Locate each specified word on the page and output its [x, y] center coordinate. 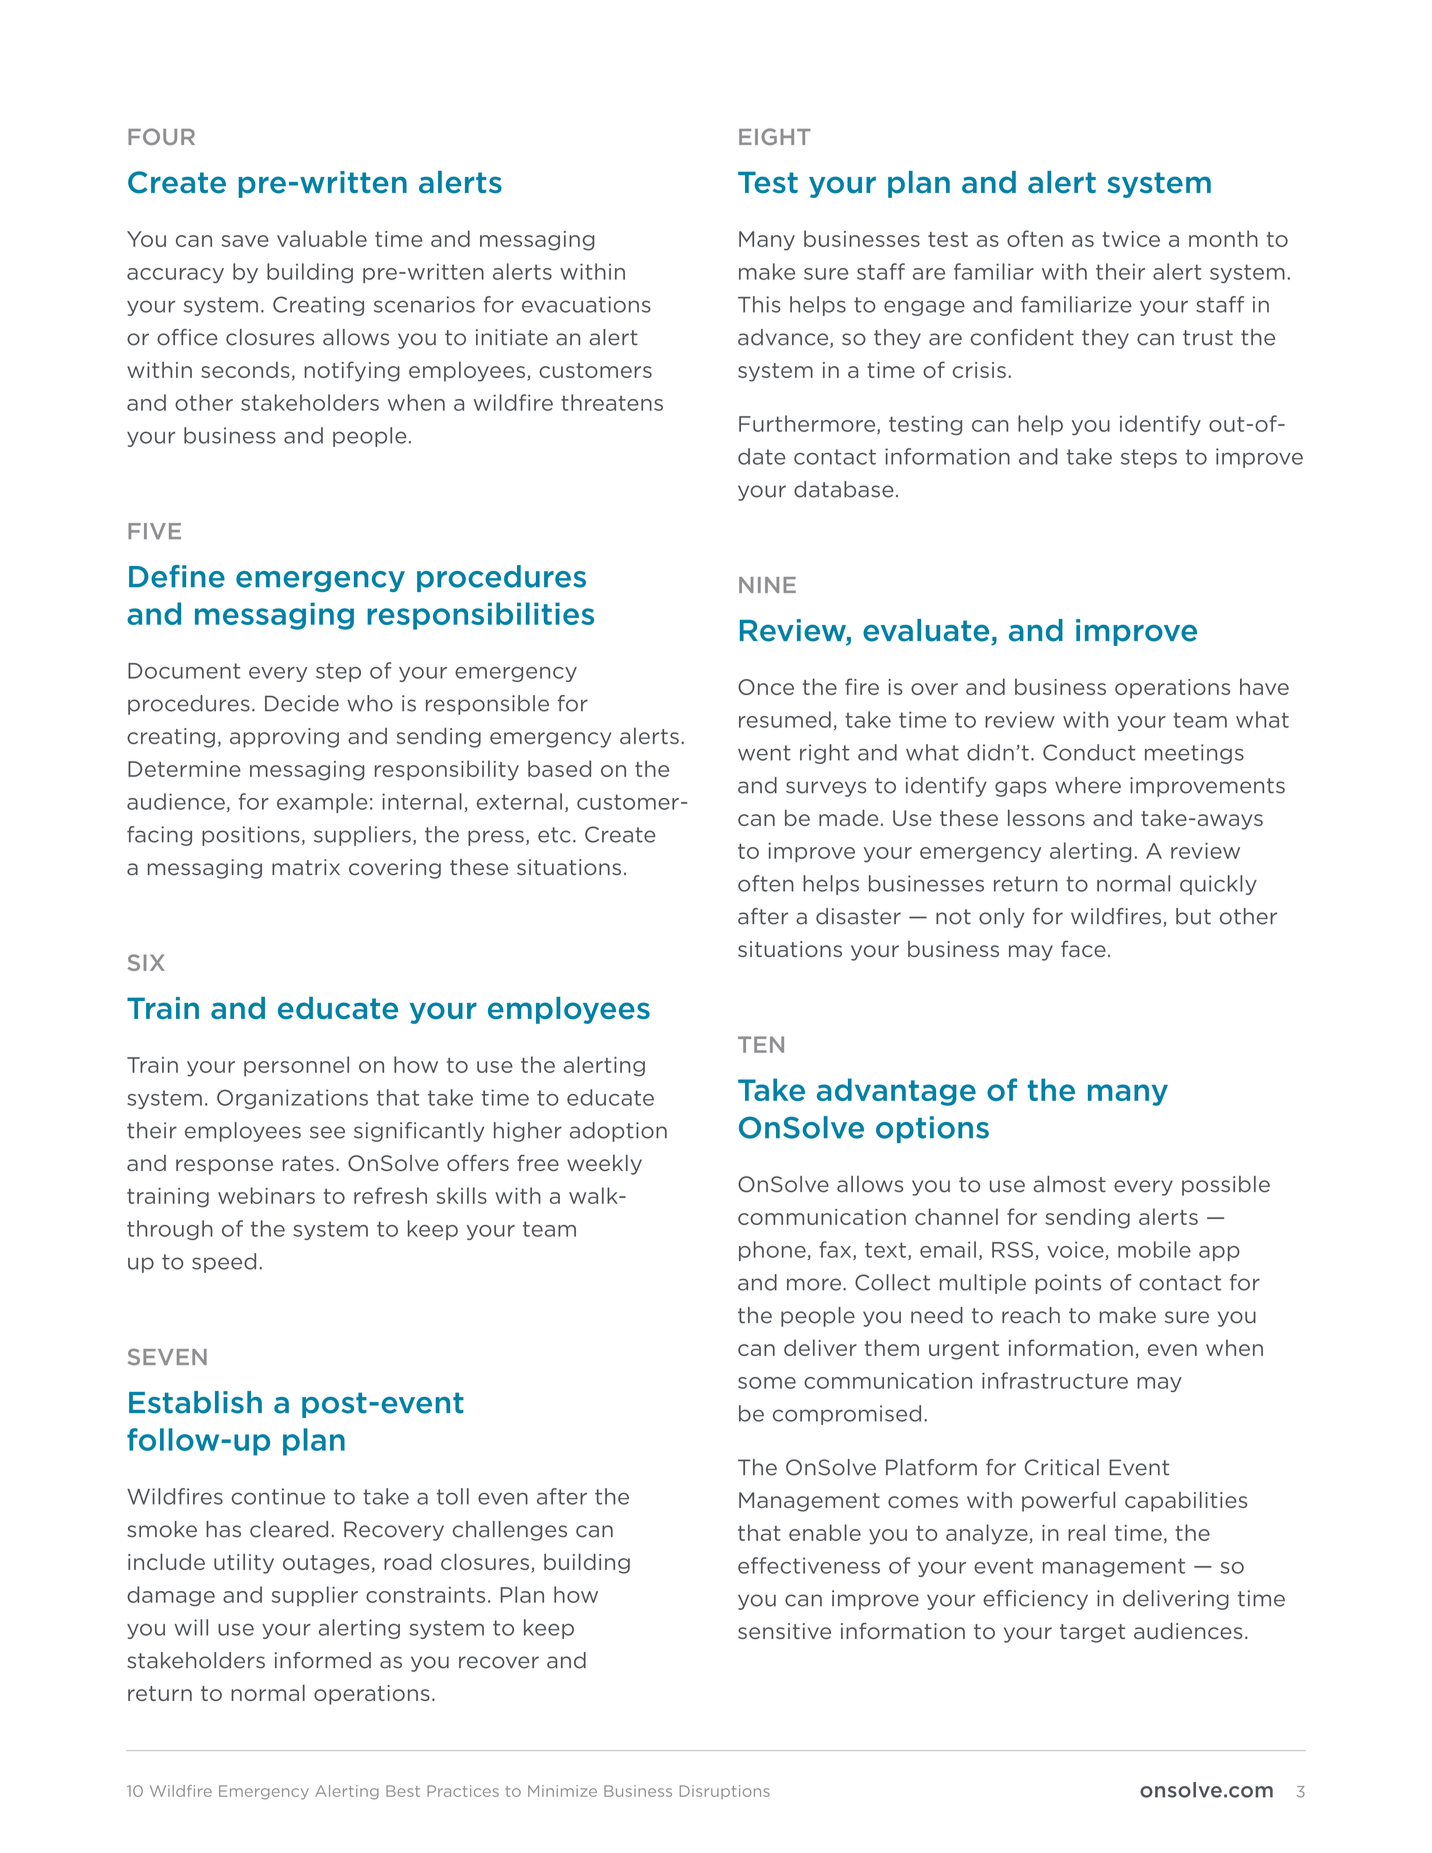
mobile [1154, 1249]
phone [772, 1251]
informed [323, 1660]
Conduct [1089, 752]
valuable [322, 238]
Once [766, 687]
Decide [302, 703]
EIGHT [775, 136]
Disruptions [725, 1792]
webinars [266, 1195]
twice [1131, 239]
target [1092, 1633]
